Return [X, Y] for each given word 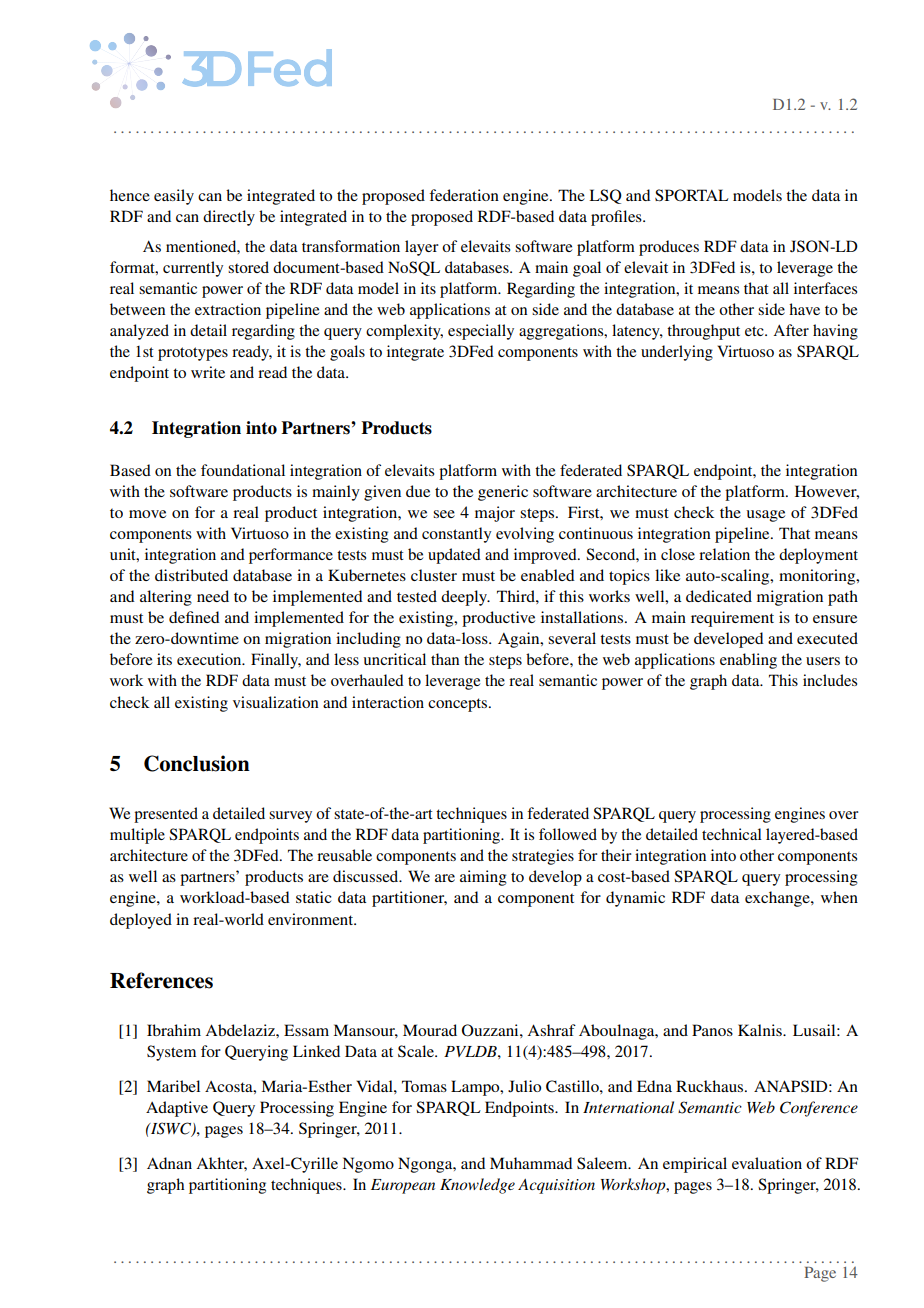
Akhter [221, 1164]
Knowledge [477, 1186]
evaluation [767, 1163]
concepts [459, 705]
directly [229, 218]
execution [210, 659]
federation [464, 195]
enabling [748, 661]
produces [669, 248]
